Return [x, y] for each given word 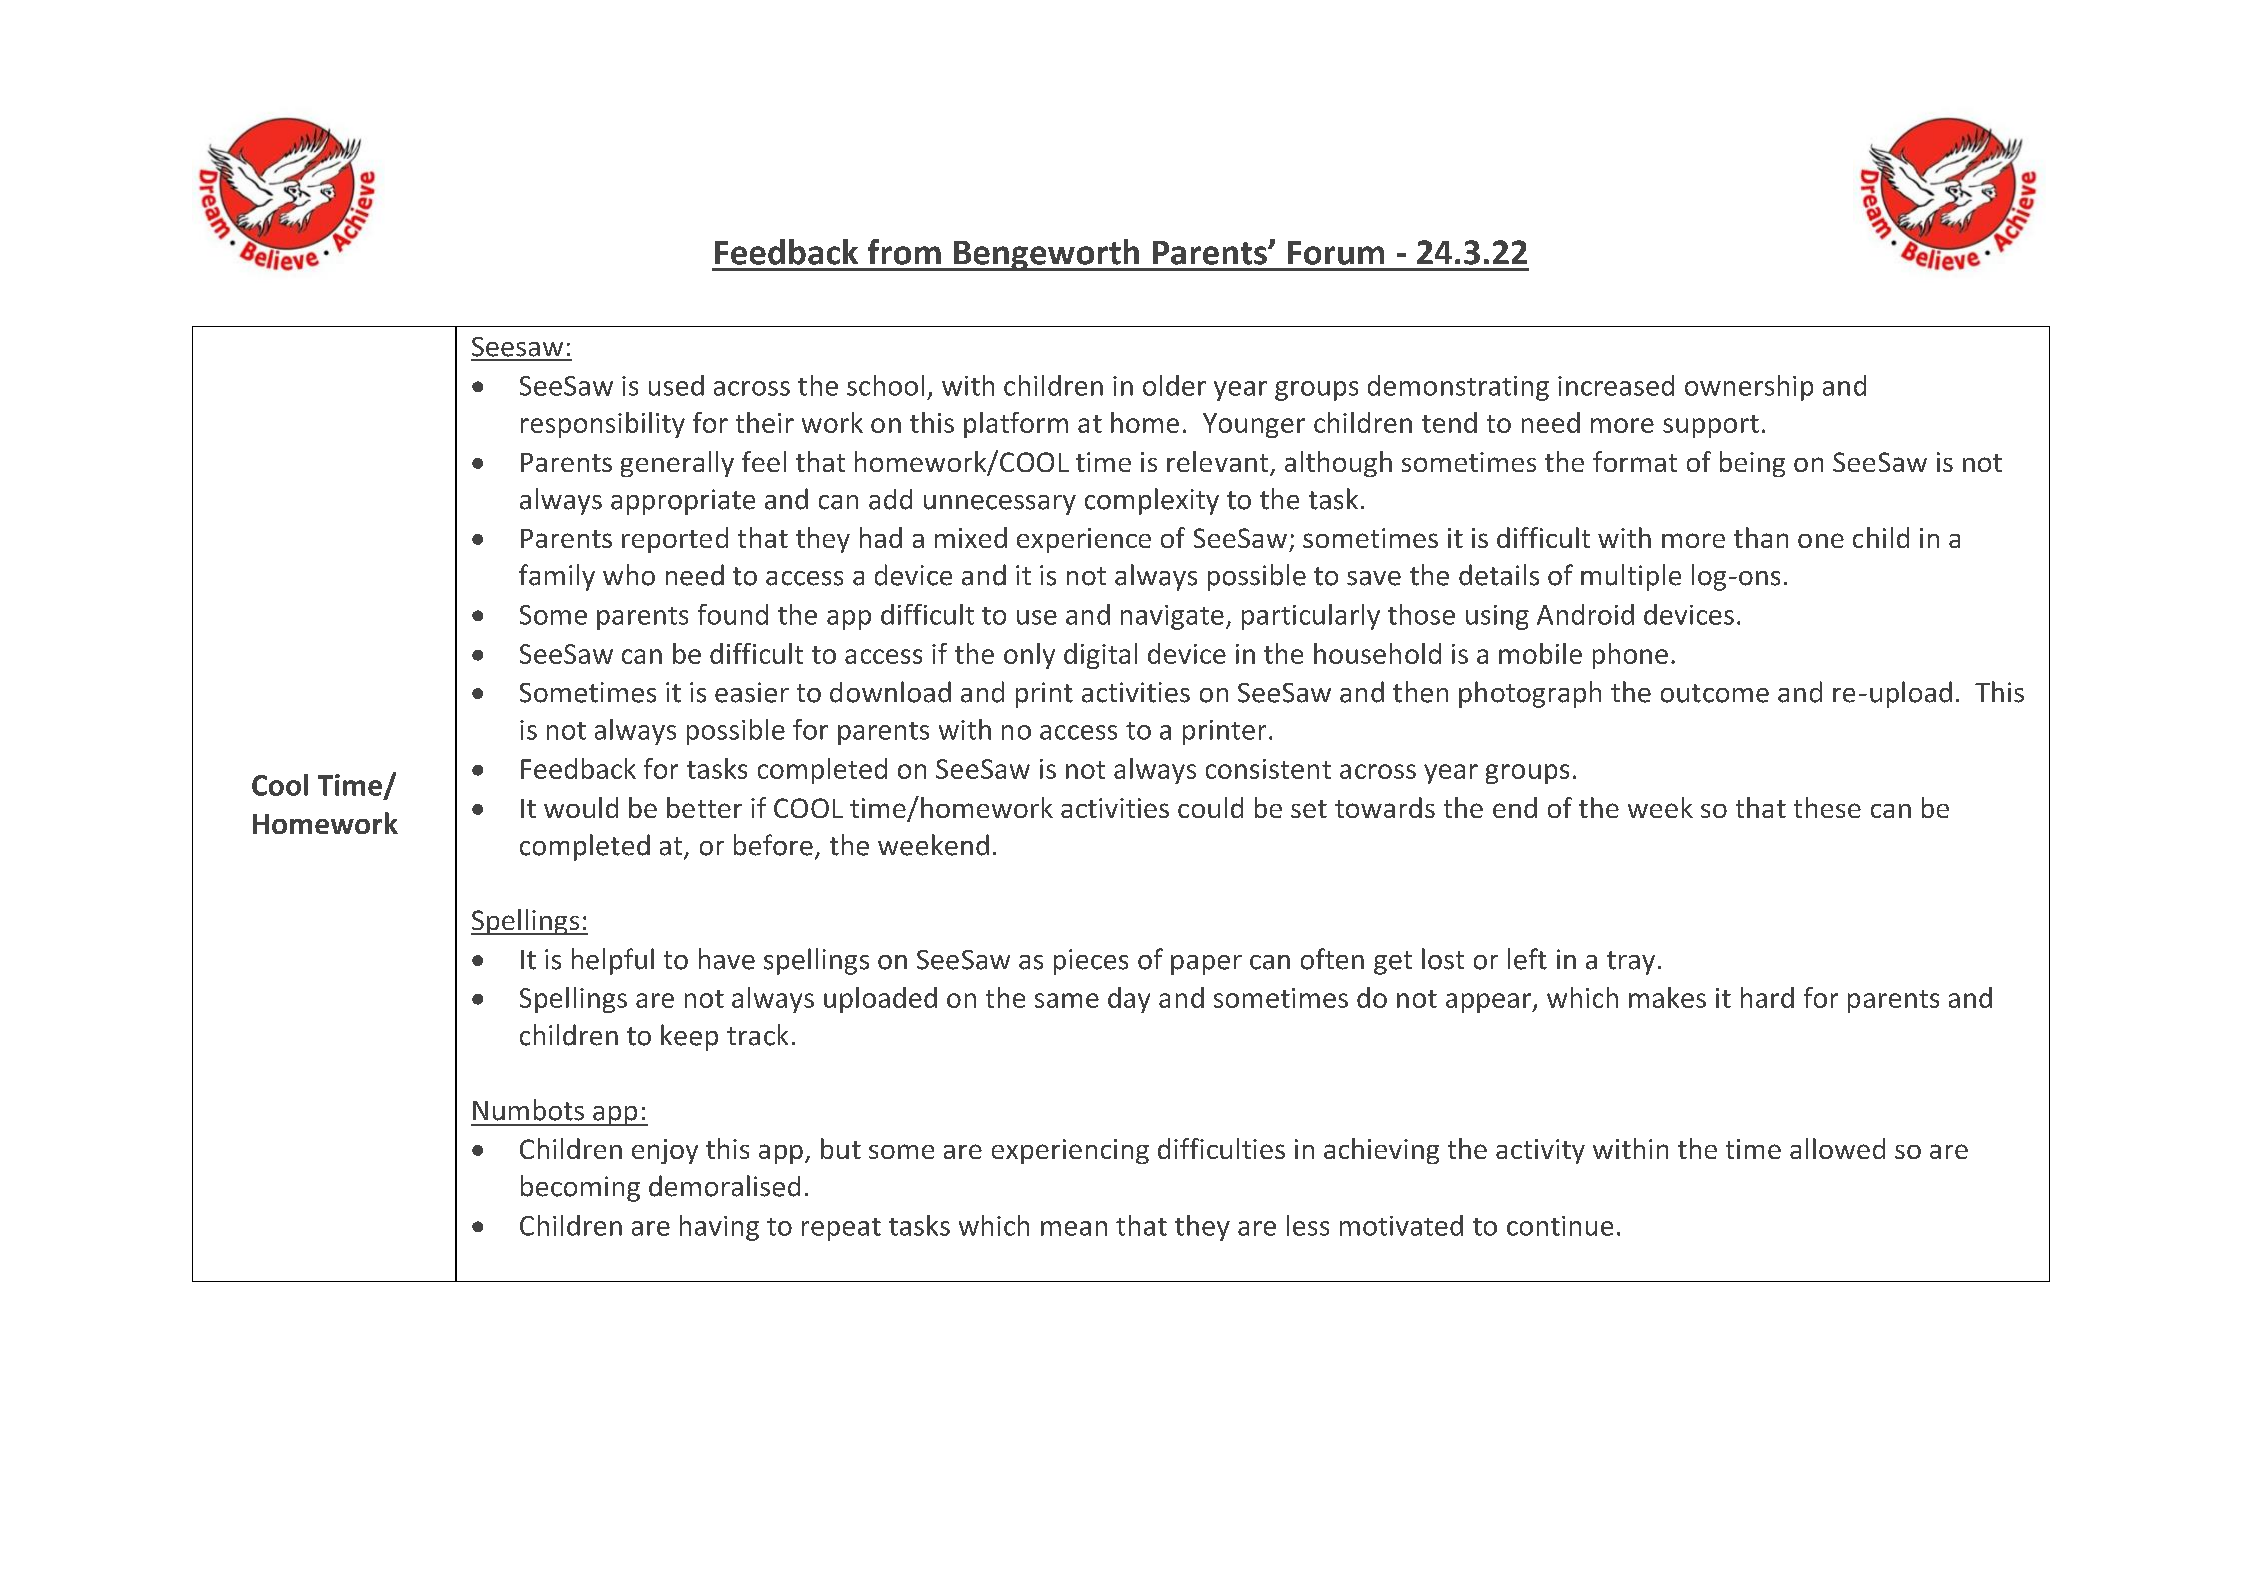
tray [1631, 963]
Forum [1336, 253]
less [1308, 1225]
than [1761, 537]
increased [1616, 385]
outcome [1715, 693]
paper [1206, 965]
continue [1560, 1226]
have [727, 959]
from [904, 252]
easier [752, 692]
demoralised [724, 1186]
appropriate [683, 502]
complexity [1152, 501]
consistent [1268, 769]
